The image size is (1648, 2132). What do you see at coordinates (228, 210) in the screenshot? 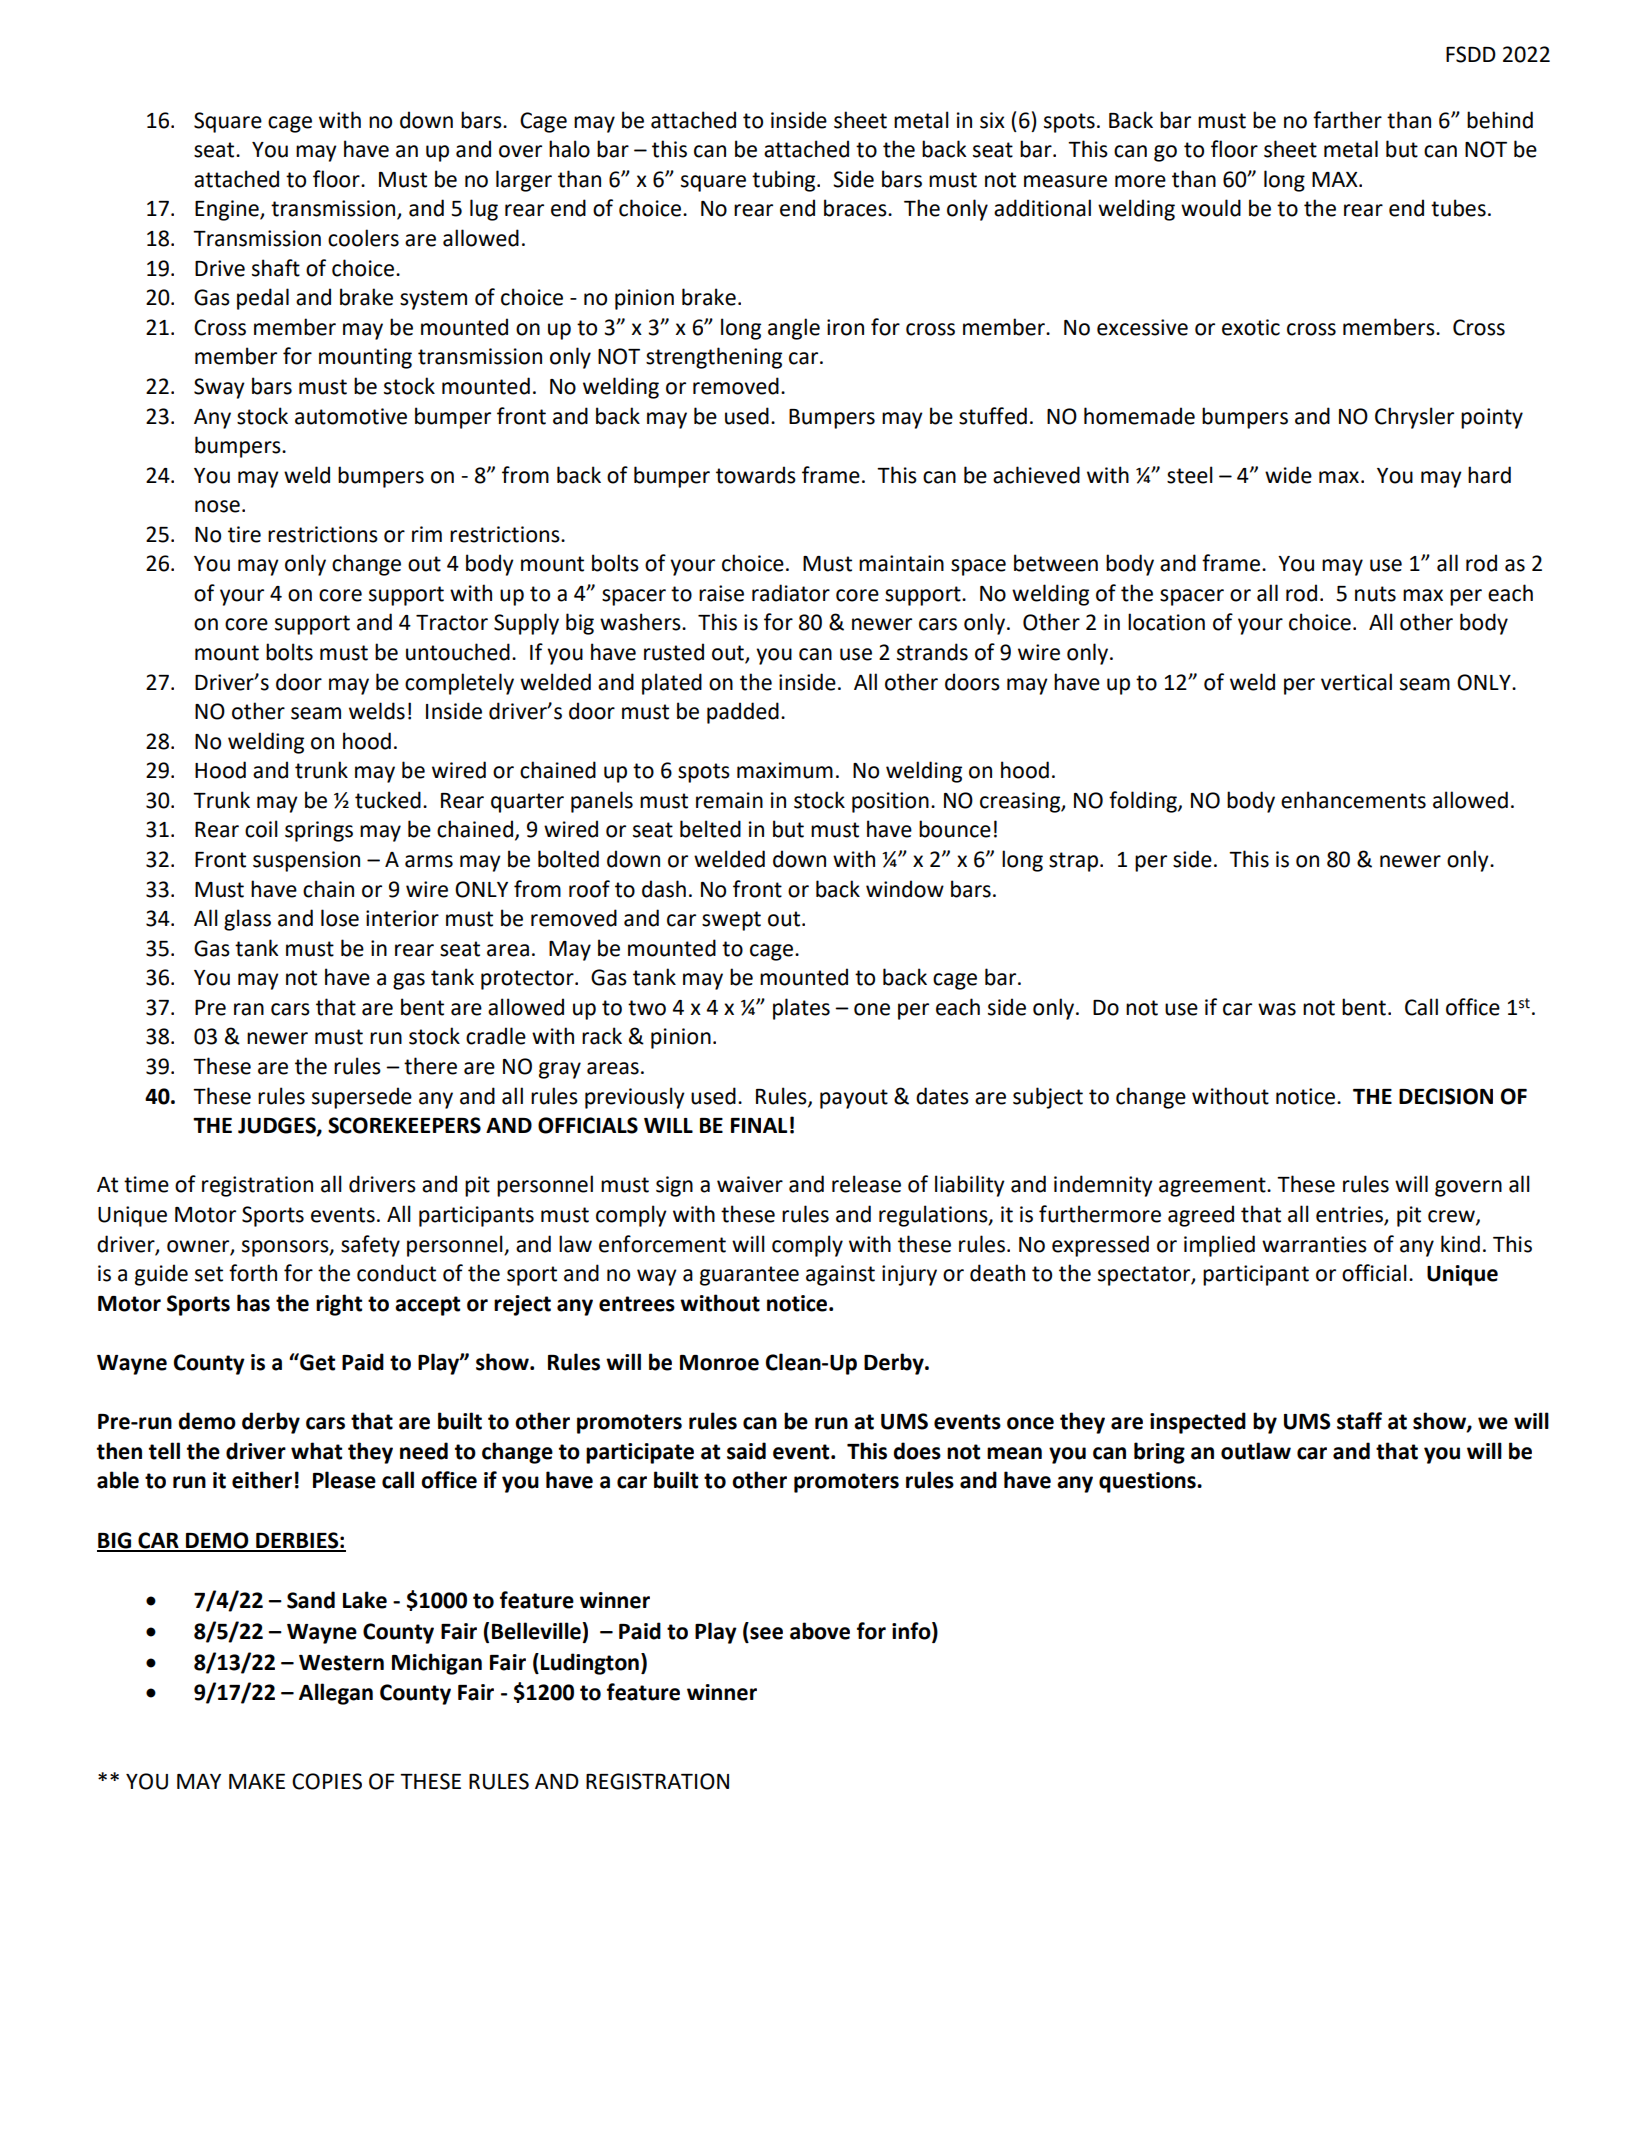
I see `Engine` at bounding box center [228, 210].
